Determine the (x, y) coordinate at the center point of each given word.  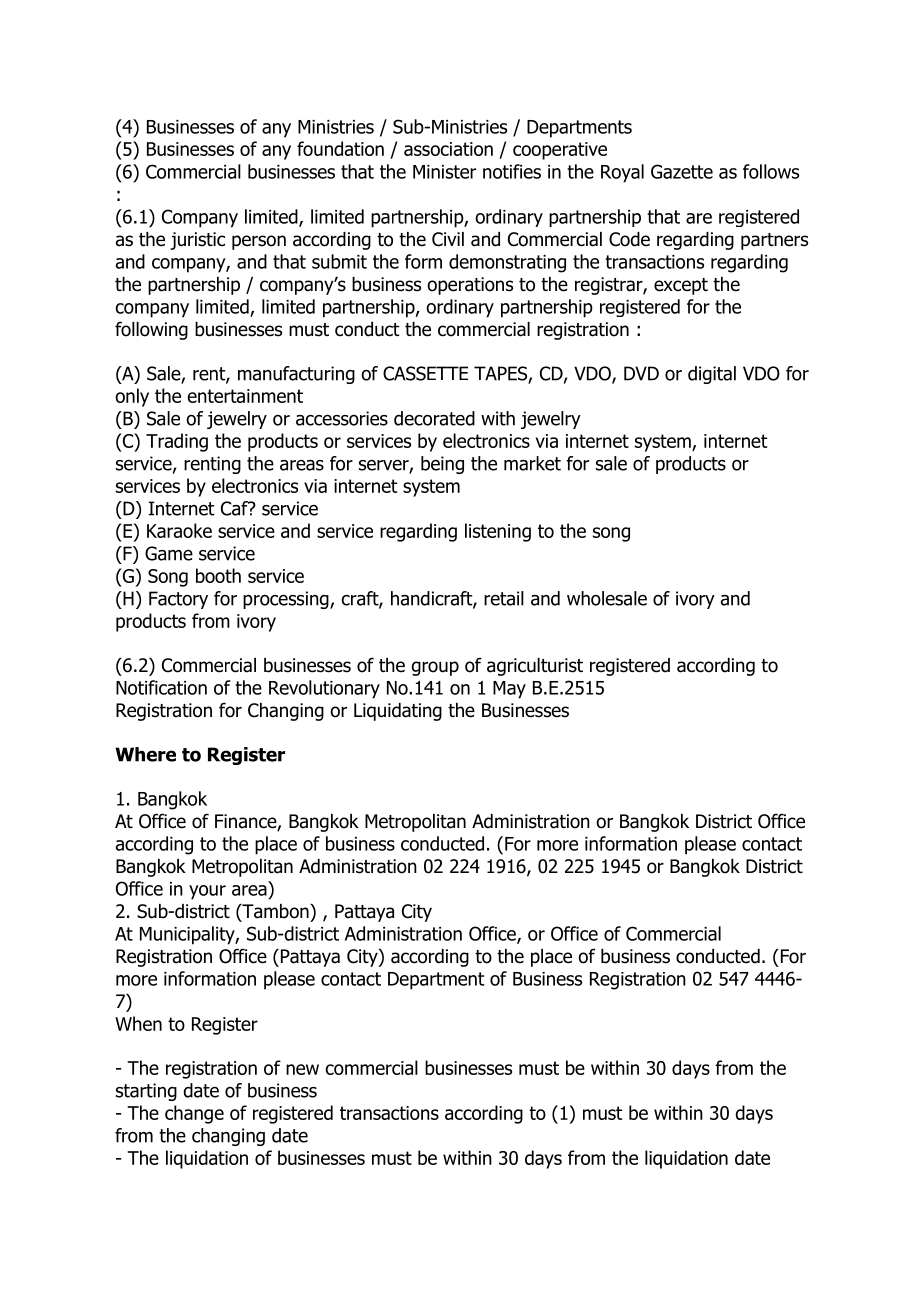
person (259, 242)
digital (712, 375)
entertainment (245, 396)
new (302, 1069)
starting (146, 1092)
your (207, 892)
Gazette (682, 171)
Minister (444, 172)
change (194, 1114)
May (509, 690)
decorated (434, 418)
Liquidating (398, 712)
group (435, 668)
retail (504, 598)
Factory (178, 600)
